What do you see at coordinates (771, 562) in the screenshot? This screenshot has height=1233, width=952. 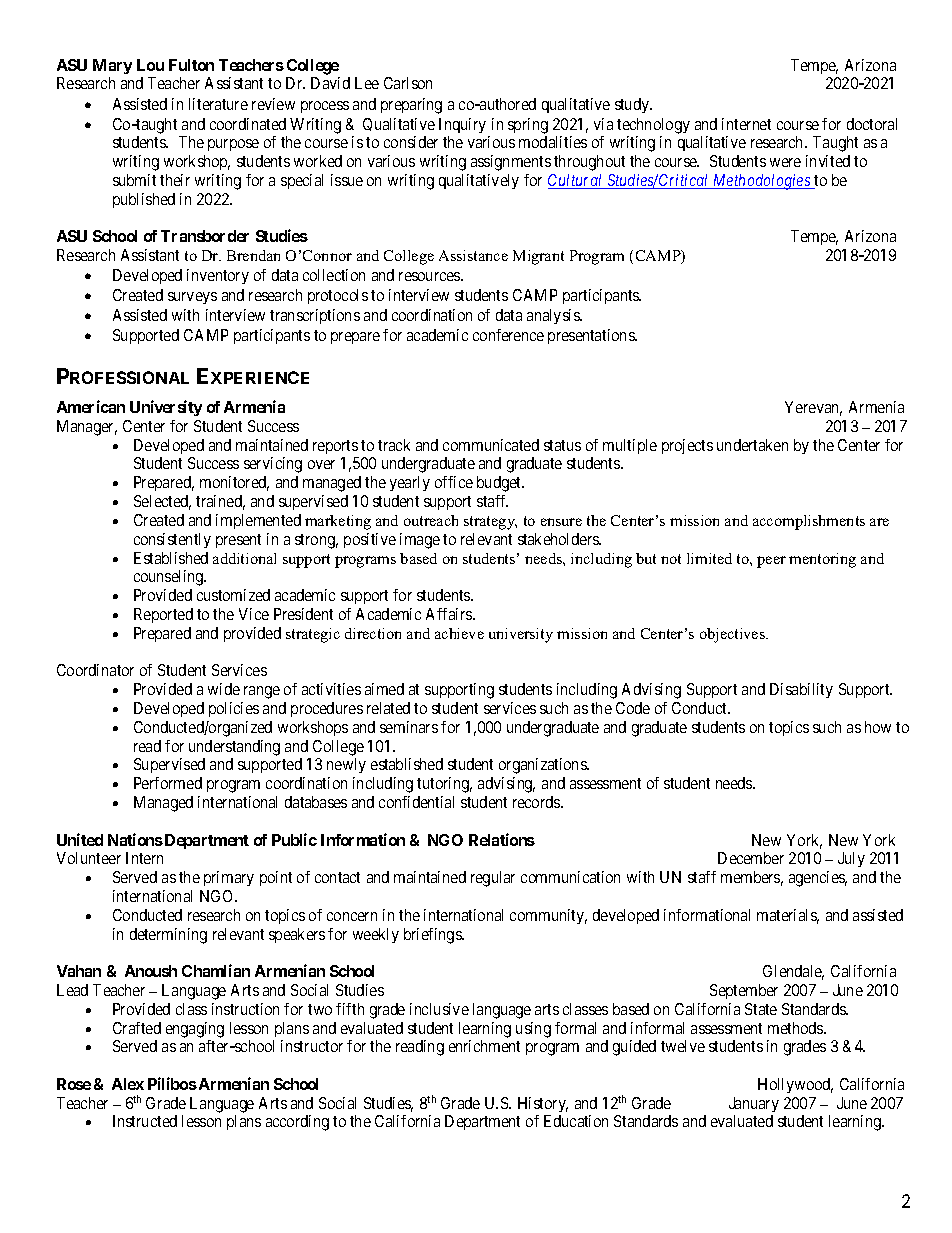 I see `peer` at bounding box center [771, 562].
